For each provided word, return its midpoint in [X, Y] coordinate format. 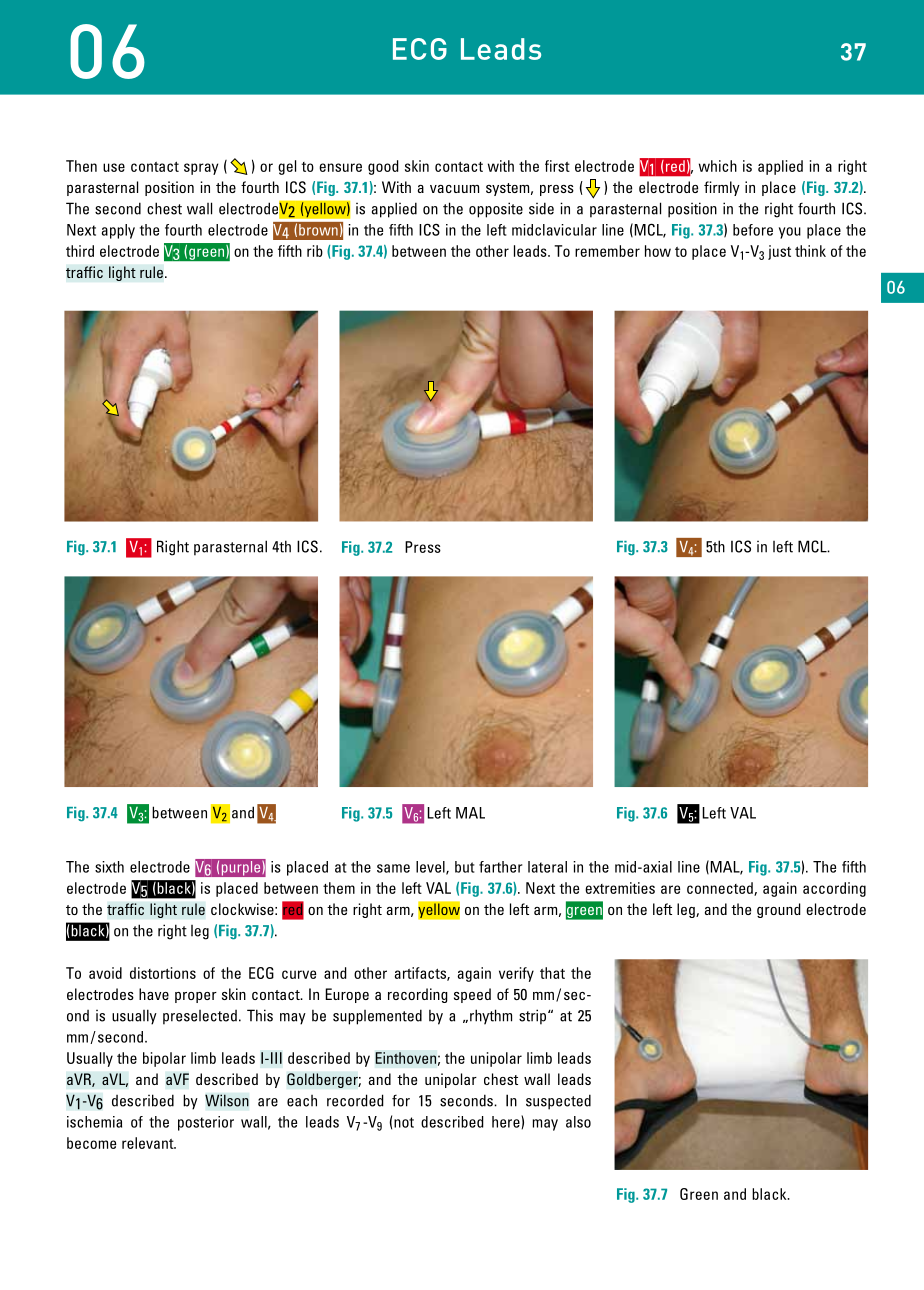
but [464, 867]
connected [721, 889]
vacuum [454, 189]
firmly [722, 188]
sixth [109, 867]
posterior [206, 1123]
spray [201, 169]
